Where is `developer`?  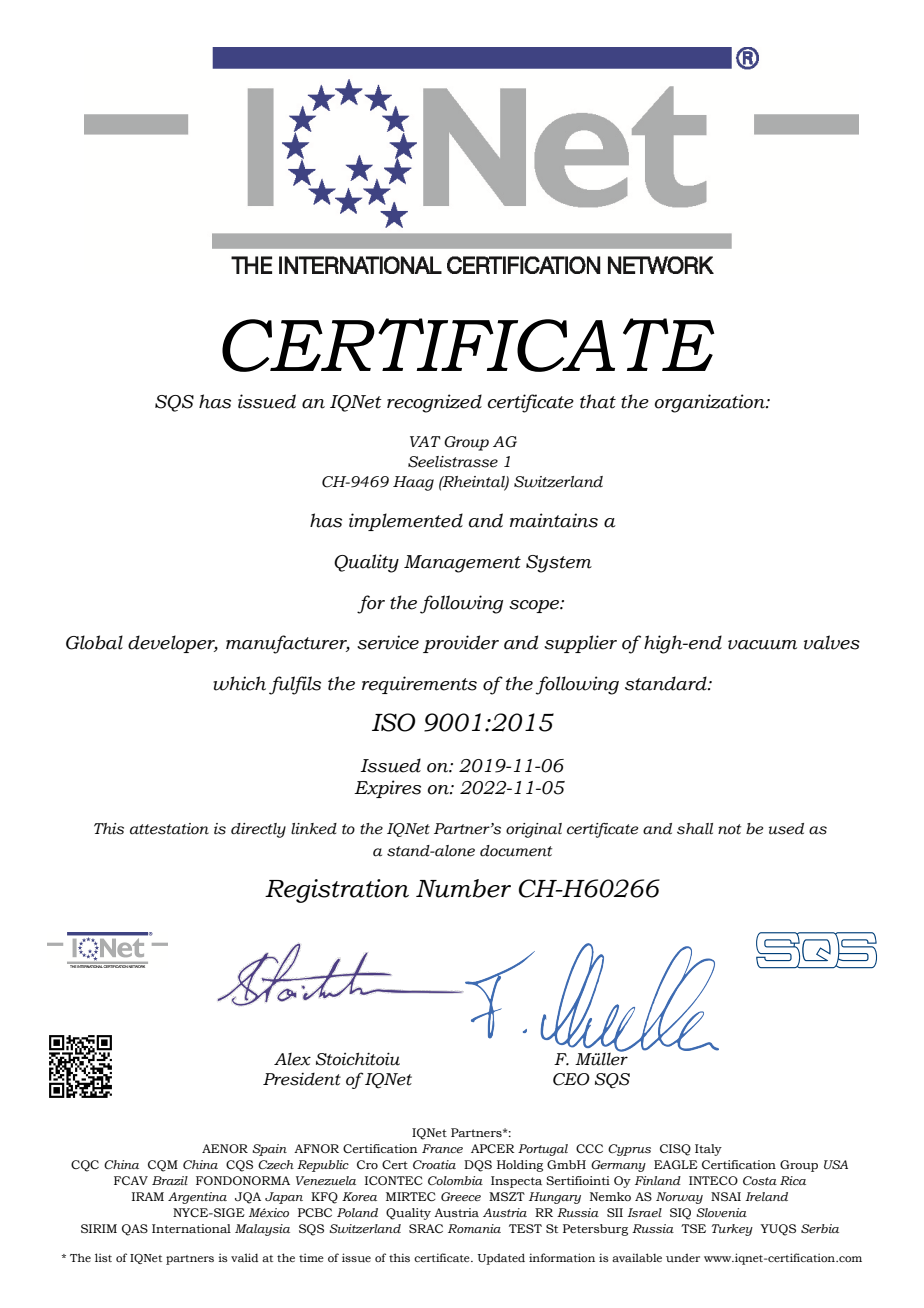 developer is located at coordinates (173, 644).
